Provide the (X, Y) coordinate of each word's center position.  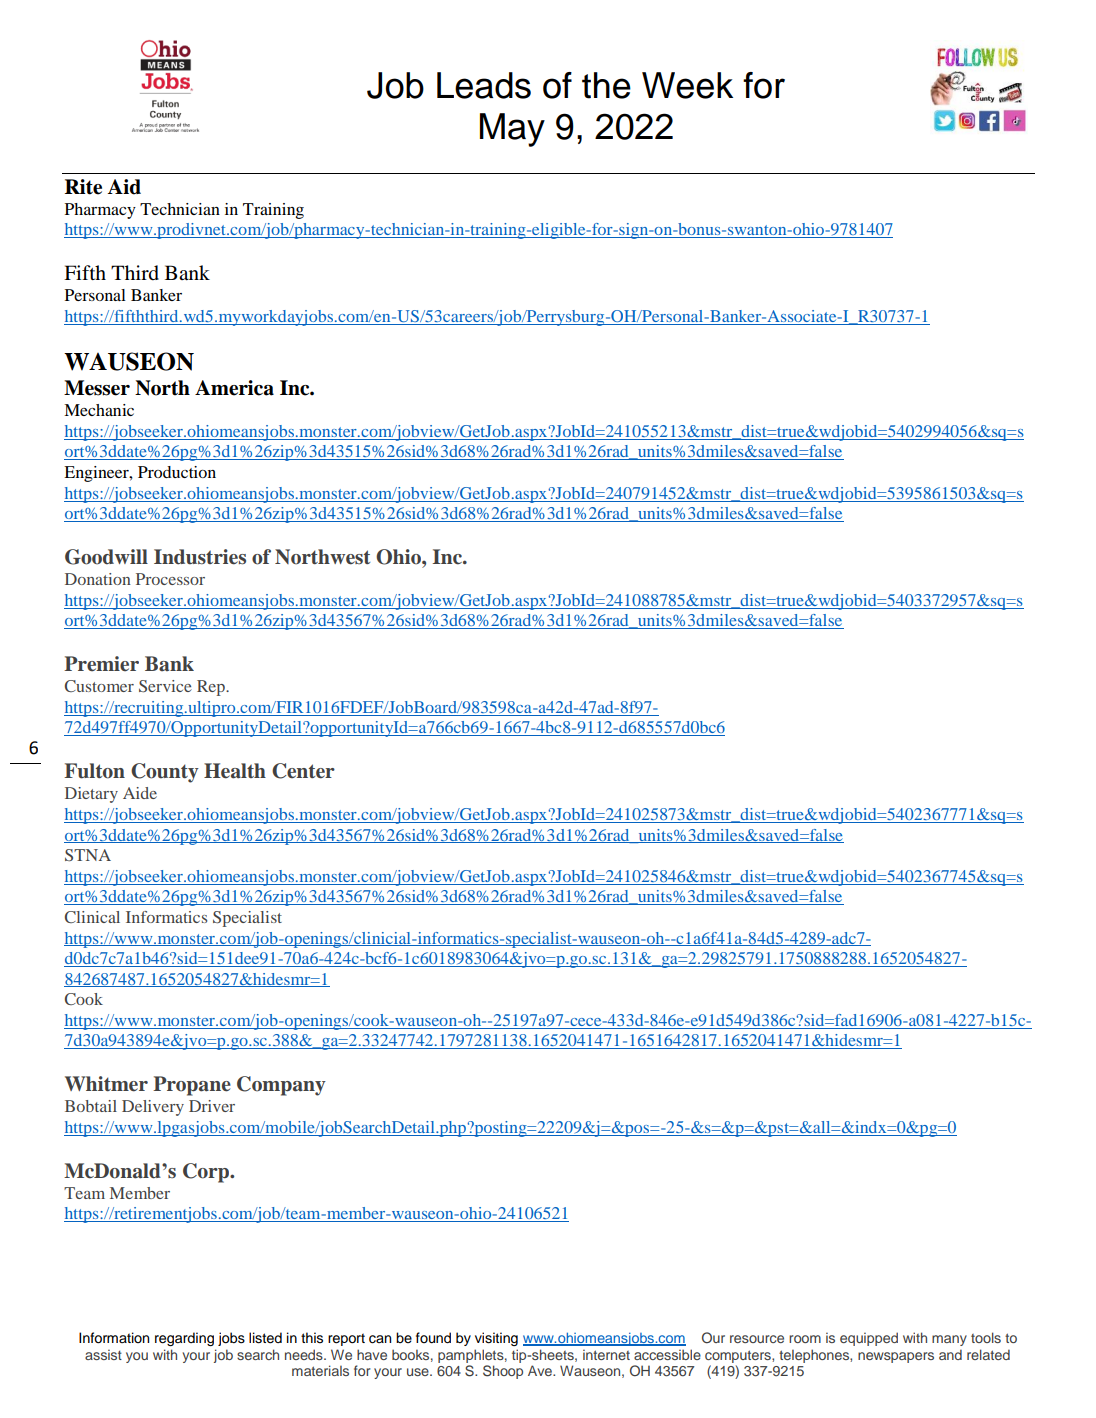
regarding (184, 1339)
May (512, 130)
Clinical (92, 917)
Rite (83, 187)
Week (687, 85)
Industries (200, 557)
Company (281, 1086)
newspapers (896, 1357)
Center (303, 771)
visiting (496, 1339)
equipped (869, 1339)
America (234, 388)
